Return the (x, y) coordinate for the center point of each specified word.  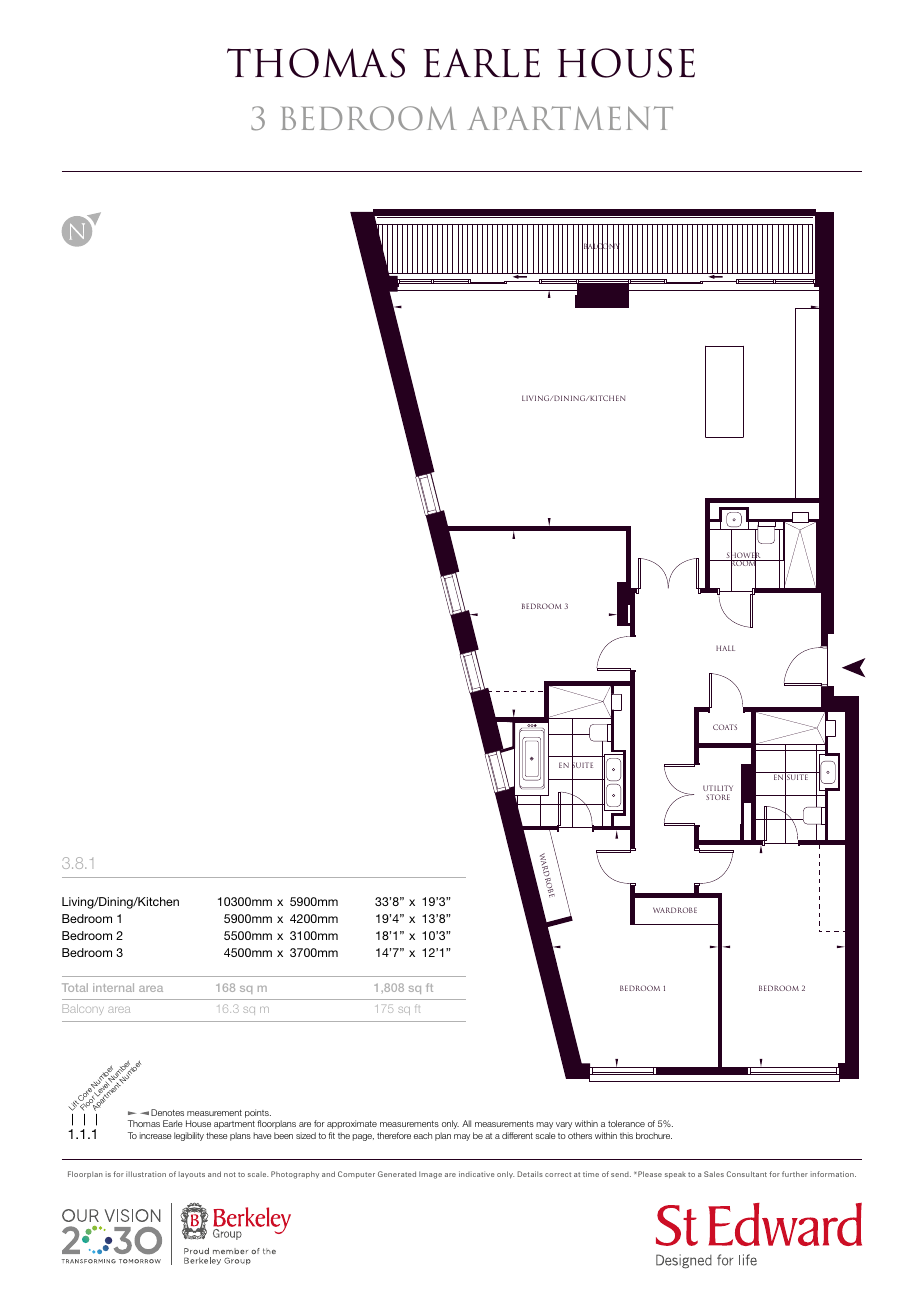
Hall (725, 648)
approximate (352, 1124)
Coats (725, 727)
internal (113, 987)
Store (718, 797)
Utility (718, 790)
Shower (744, 555)
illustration (146, 1174)
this (626, 1135)
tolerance (626, 1123)
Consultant (747, 1174)
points (258, 1113)
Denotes (167, 1112)
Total (75, 987)
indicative (477, 1174)
